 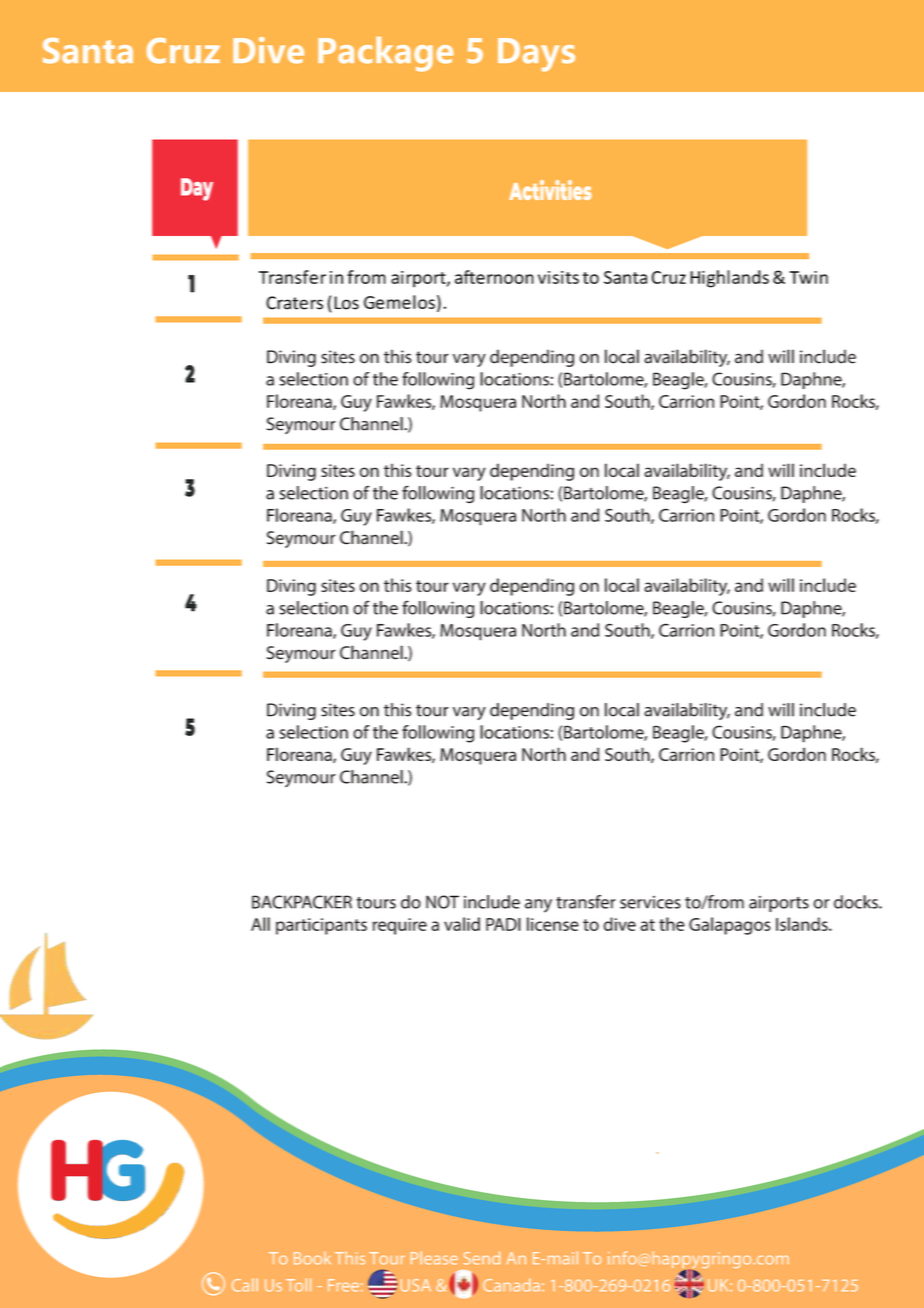 What do you see at coordinates (312, 1258) in the document?
I see `Book` at bounding box center [312, 1258].
